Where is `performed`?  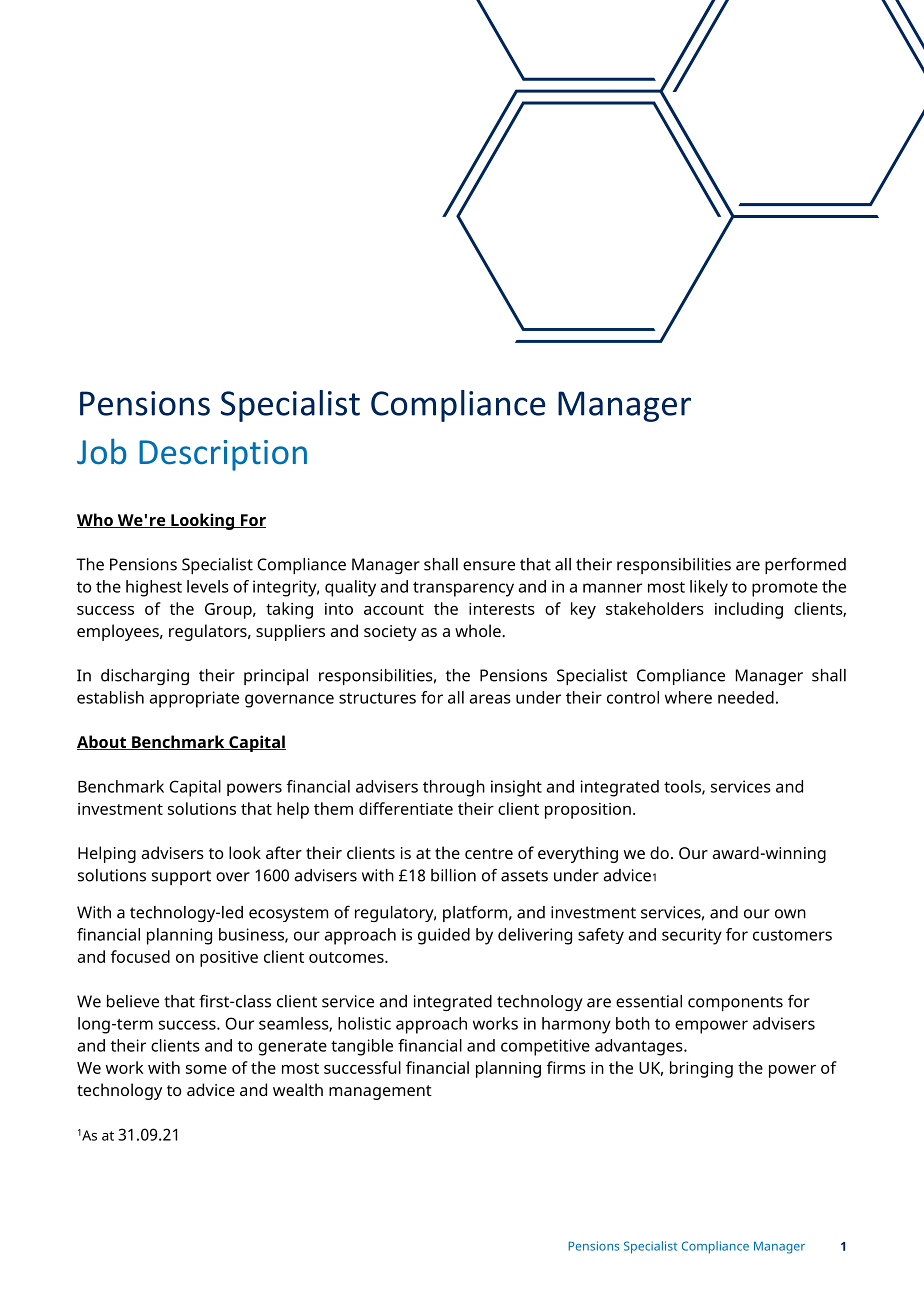
performed is located at coordinates (805, 566).
